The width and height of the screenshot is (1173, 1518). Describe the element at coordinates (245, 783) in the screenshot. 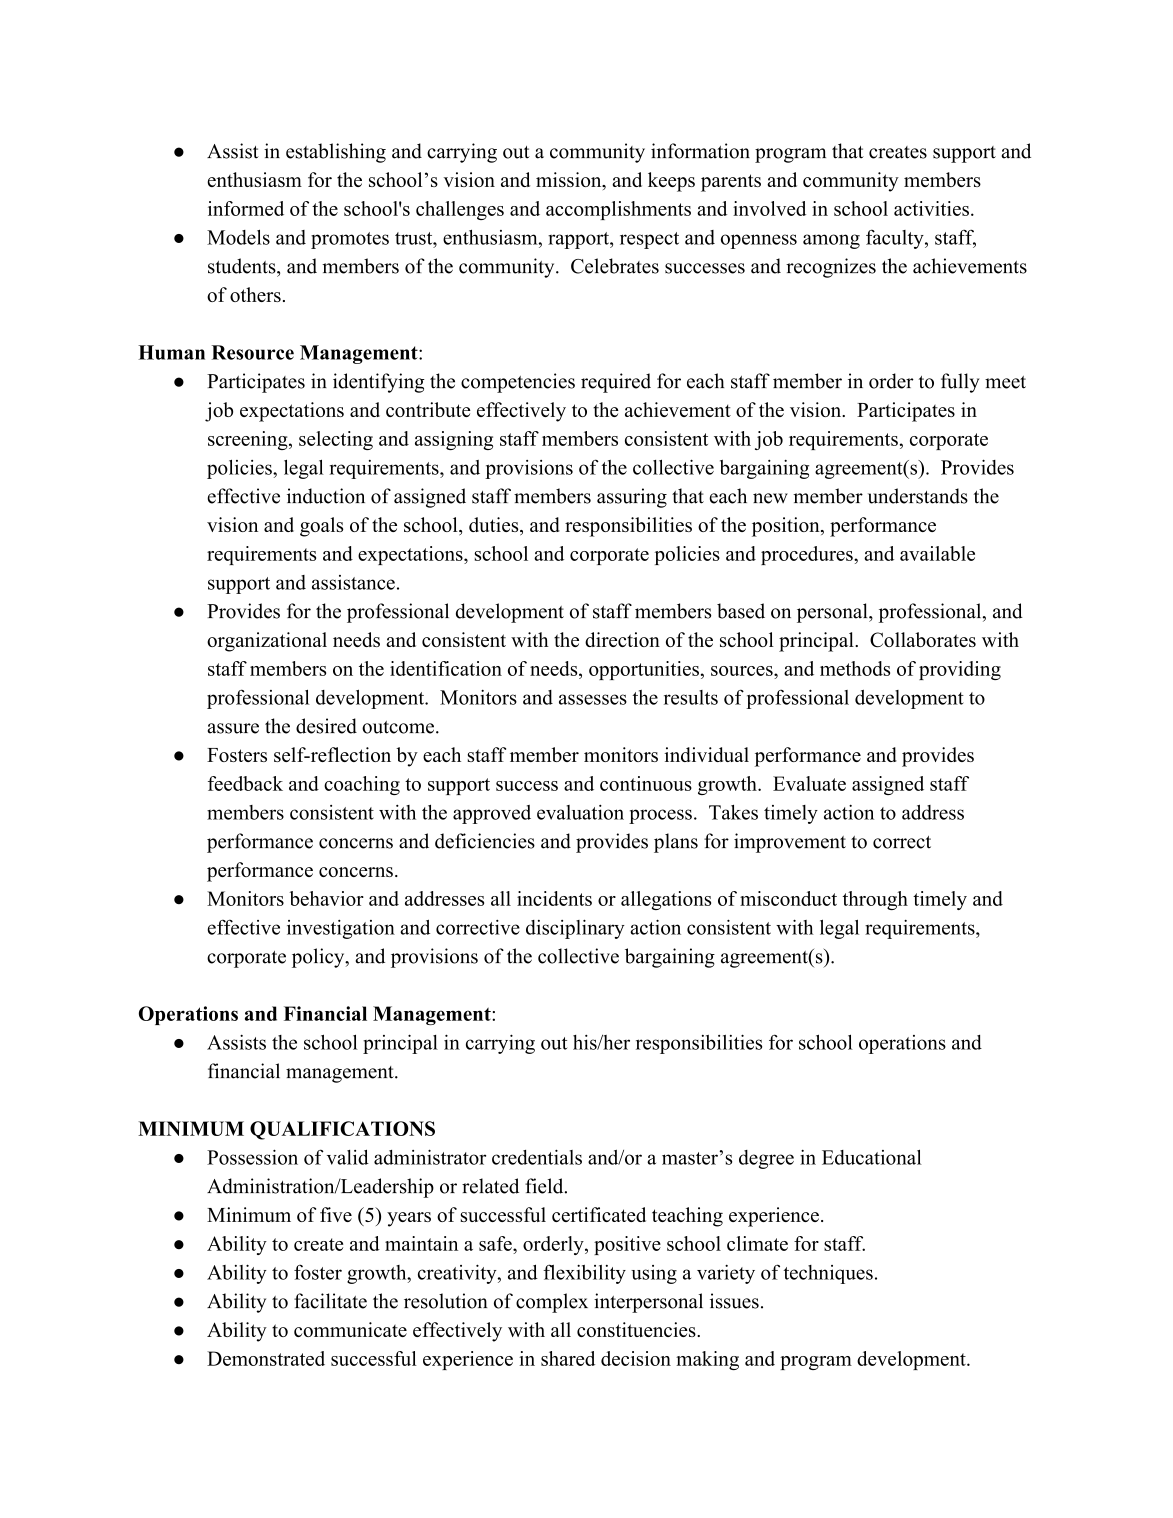

I see `feedback` at that location.
